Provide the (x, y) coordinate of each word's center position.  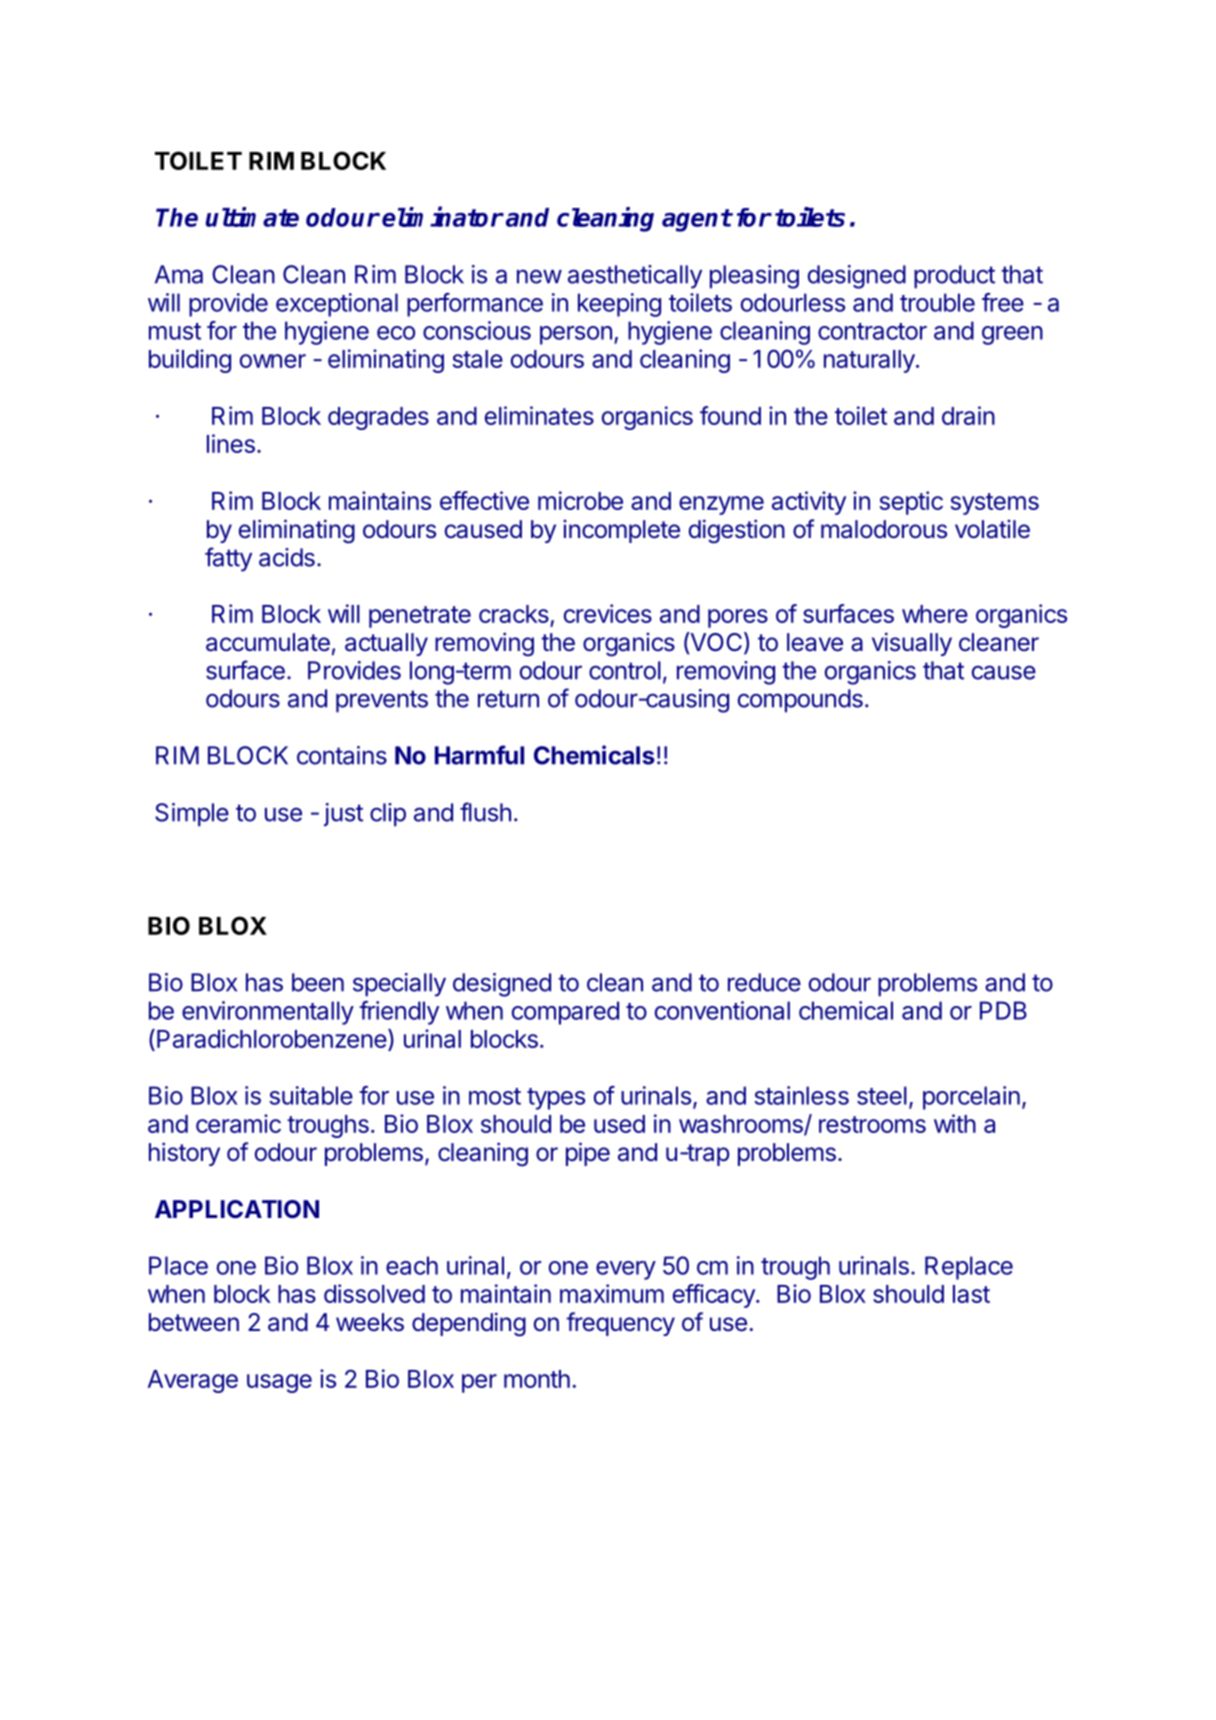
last (971, 1294)
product (954, 277)
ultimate (252, 217)
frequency (620, 1324)
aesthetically (635, 277)
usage (279, 1383)
